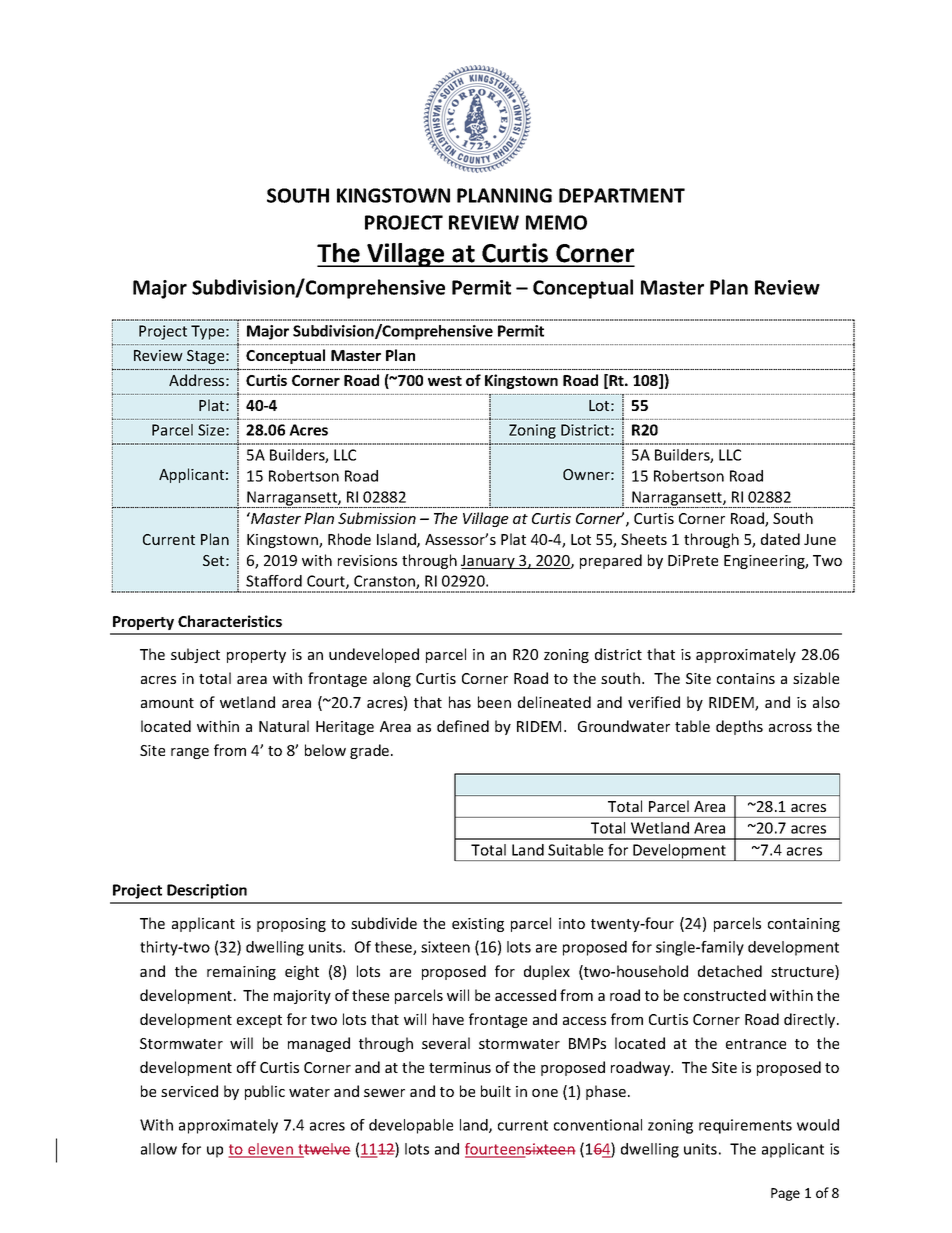  Describe the element at coordinates (445, 381) in the page. I see `west` at that location.
